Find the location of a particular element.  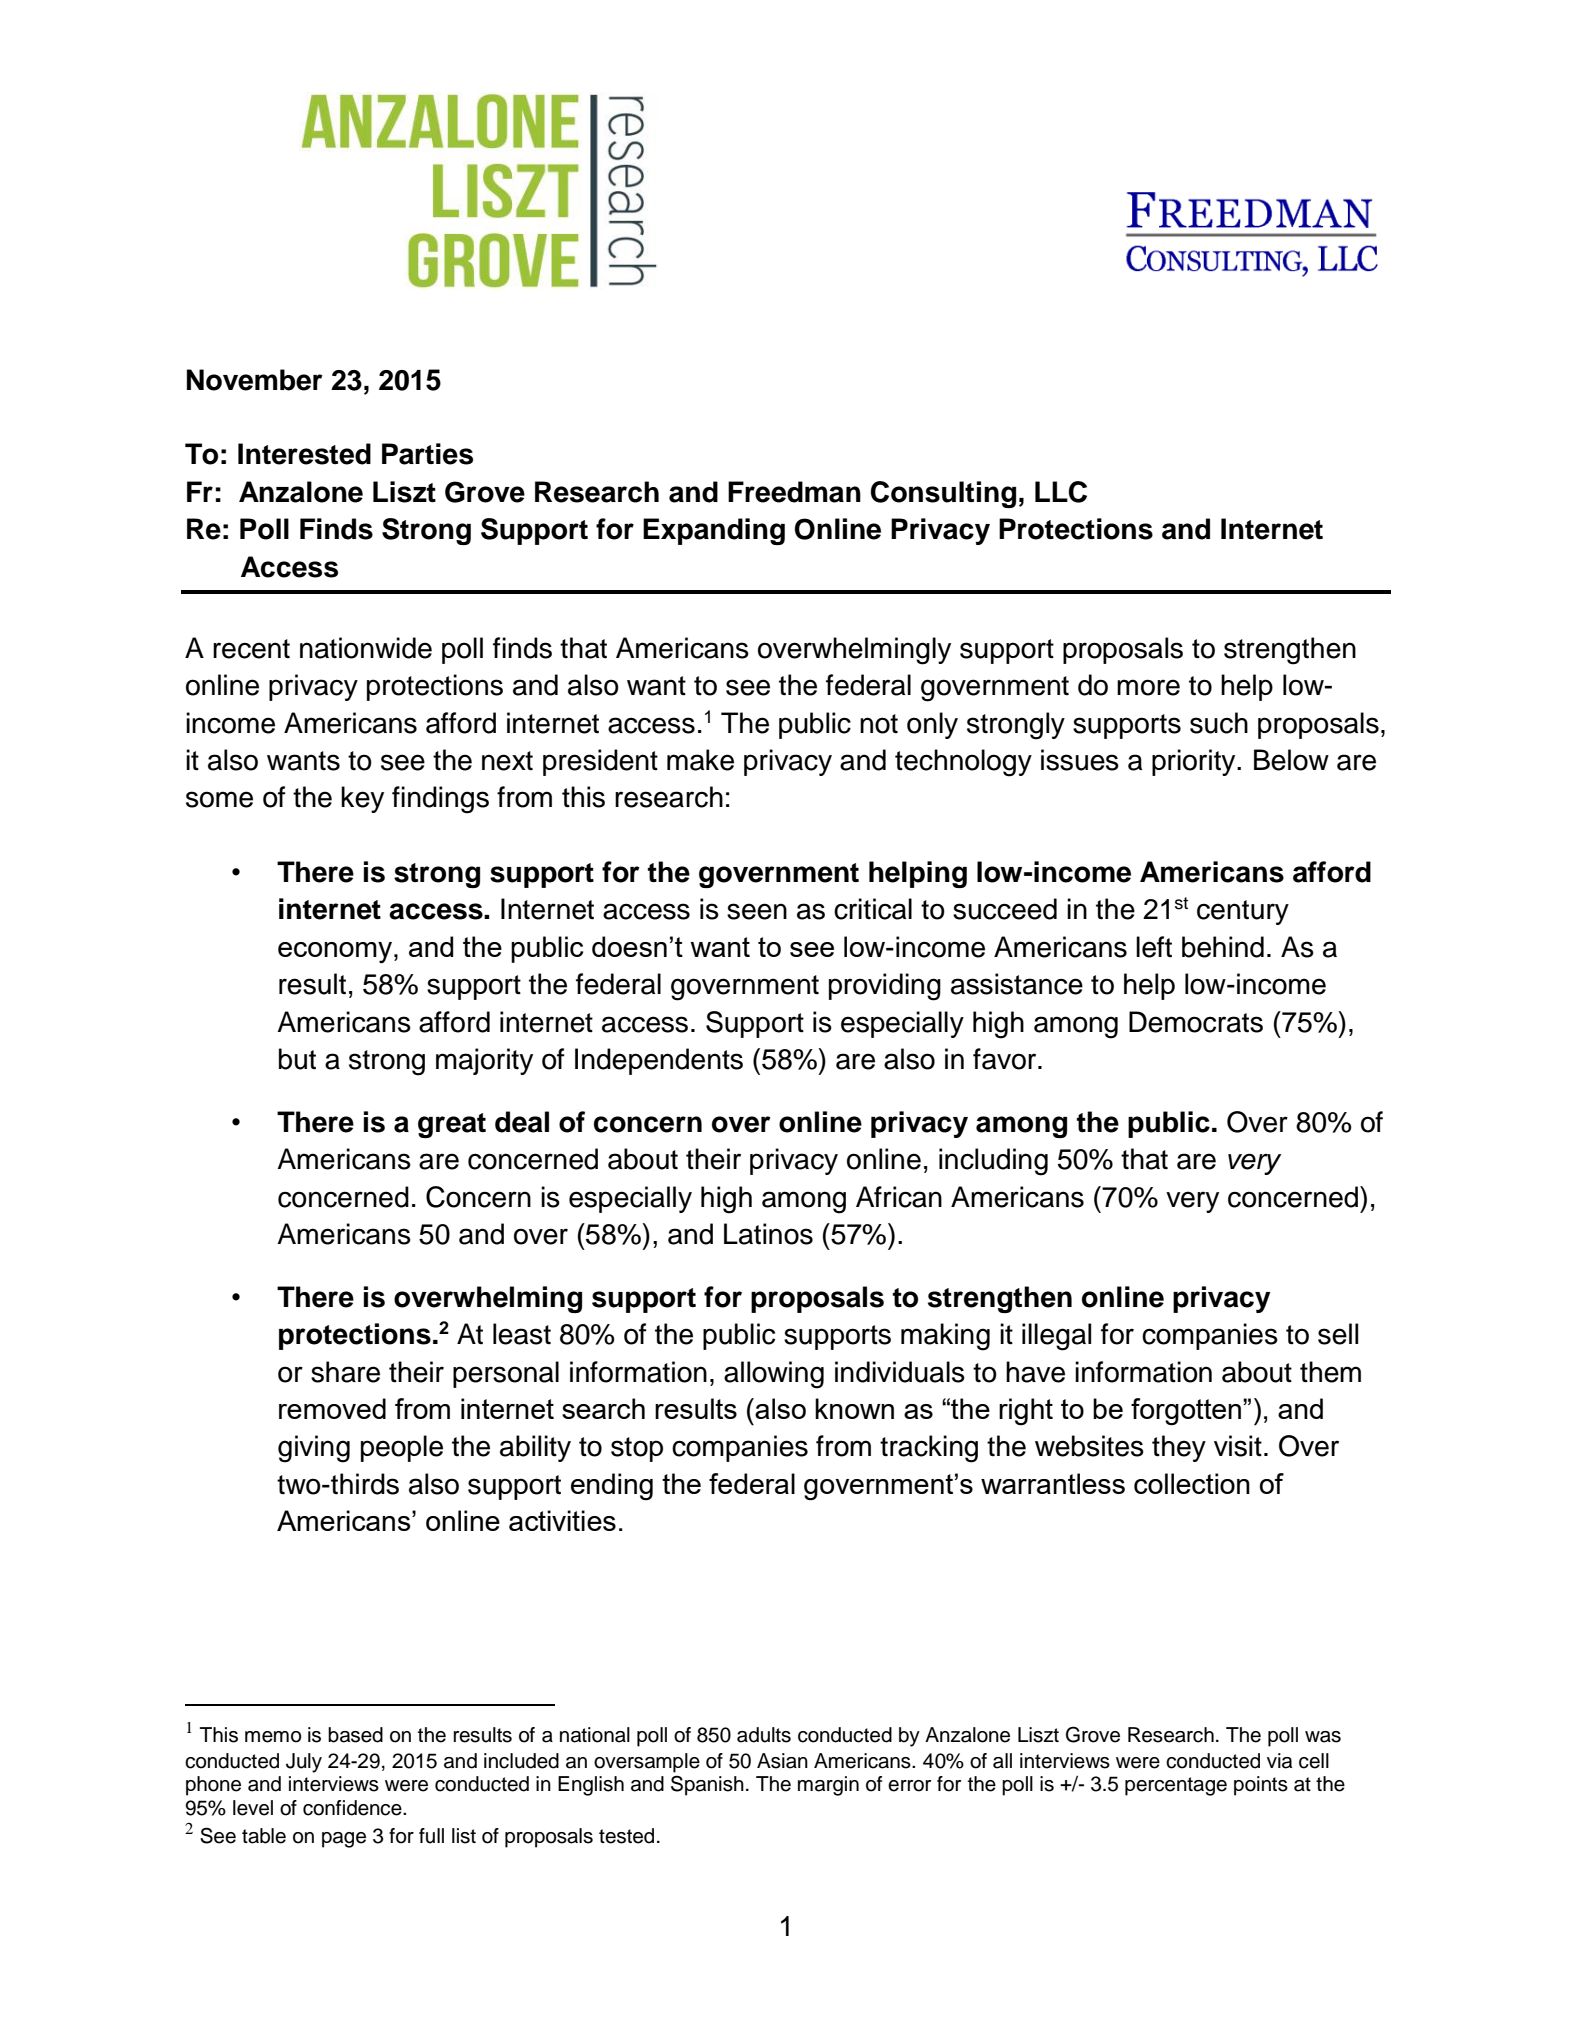

make is located at coordinates (700, 760).
